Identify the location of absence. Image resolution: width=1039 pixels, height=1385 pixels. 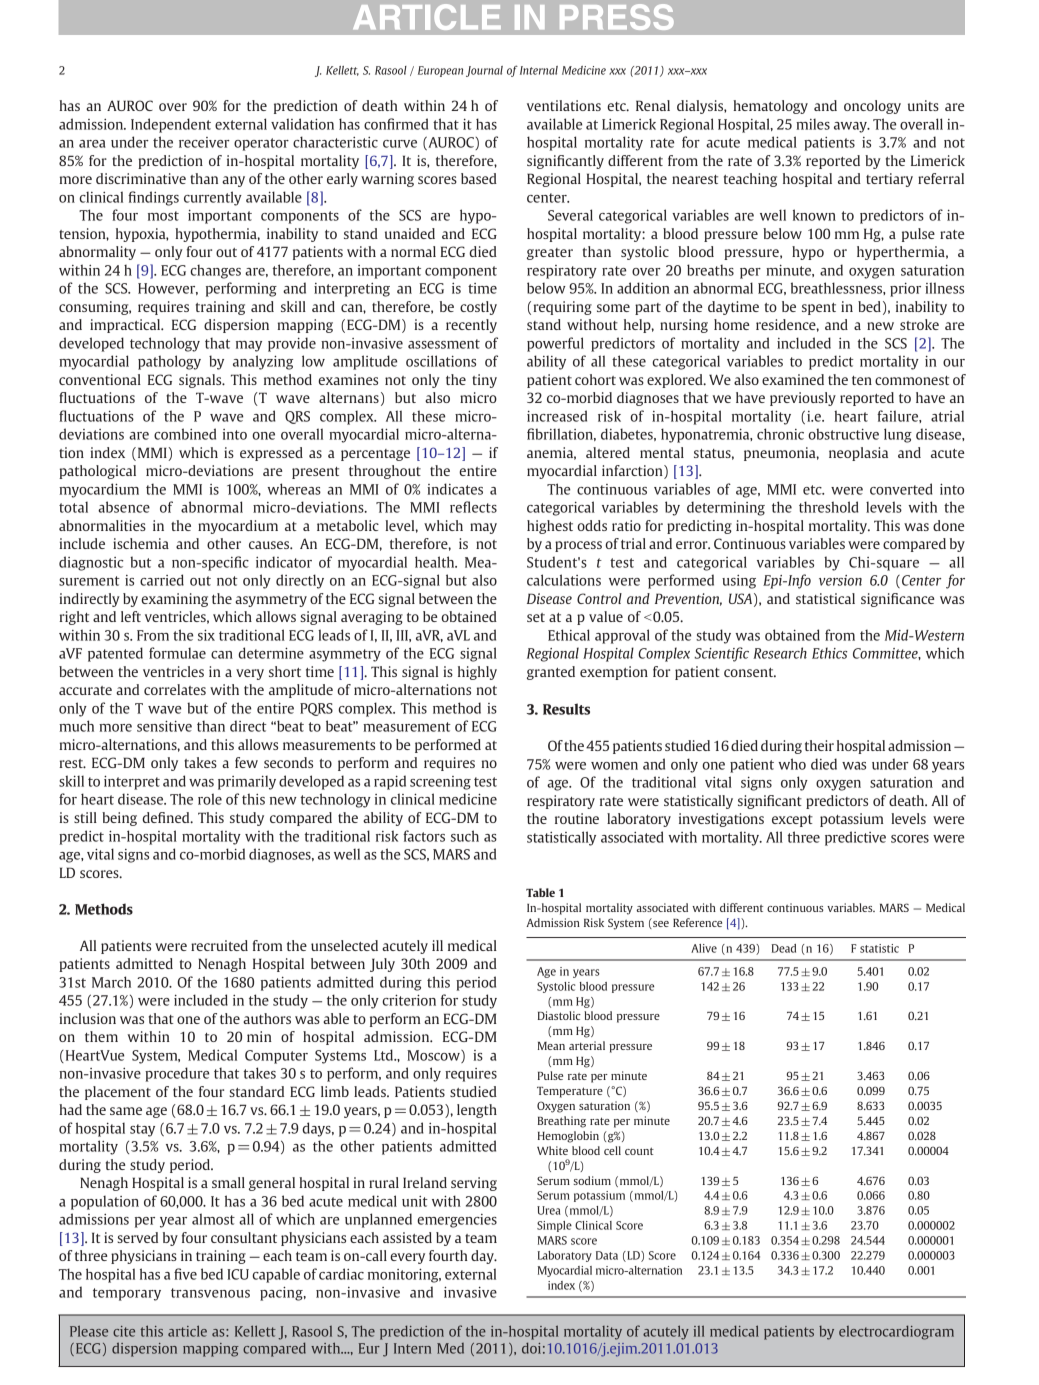
(124, 507).
